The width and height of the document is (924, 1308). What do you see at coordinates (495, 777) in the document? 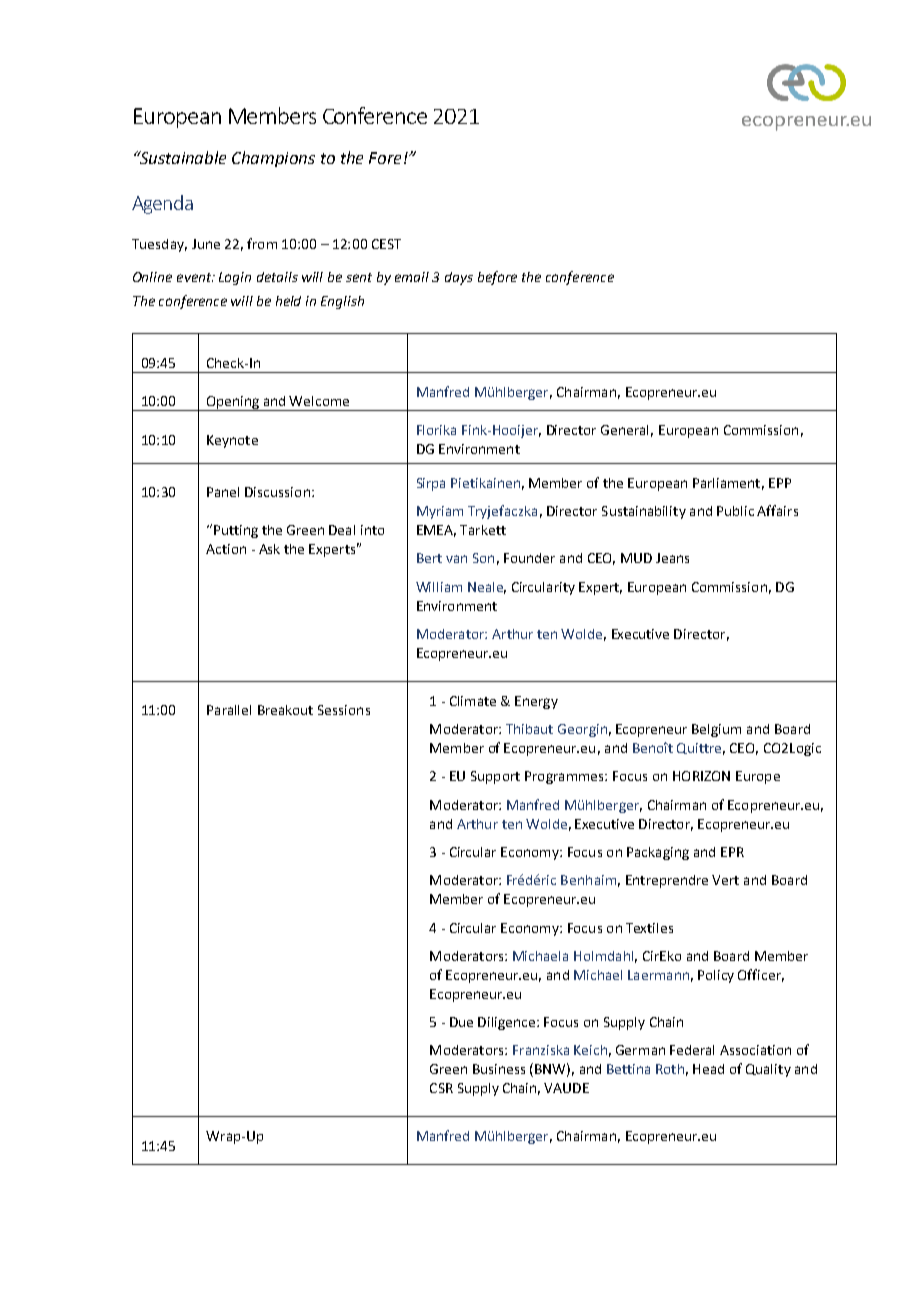
I see `Support` at bounding box center [495, 777].
